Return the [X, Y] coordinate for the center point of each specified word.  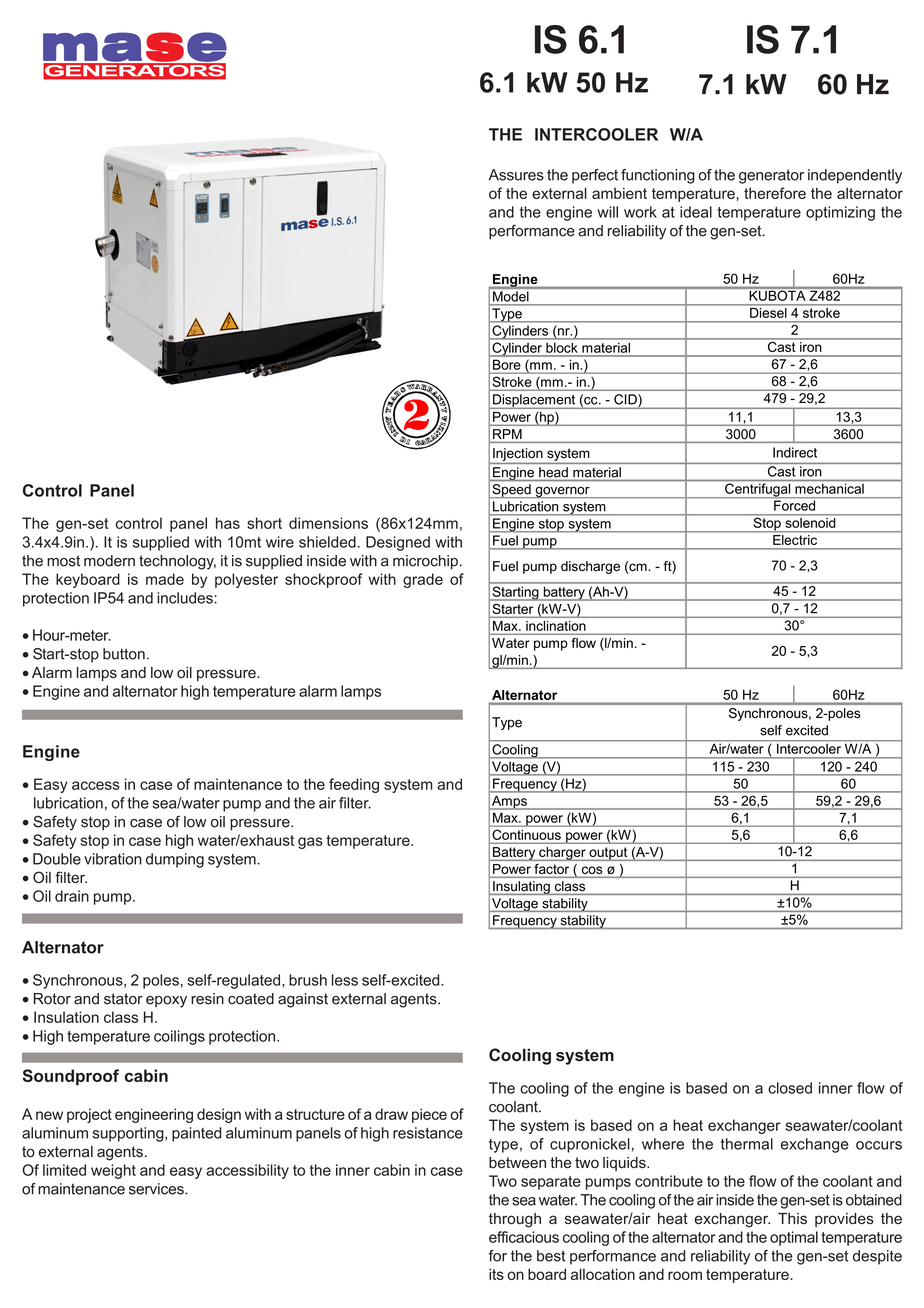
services [157, 1189]
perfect [595, 176]
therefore [775, 193]
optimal [794, 1238]
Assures [516, 175]
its [496, 1274]
